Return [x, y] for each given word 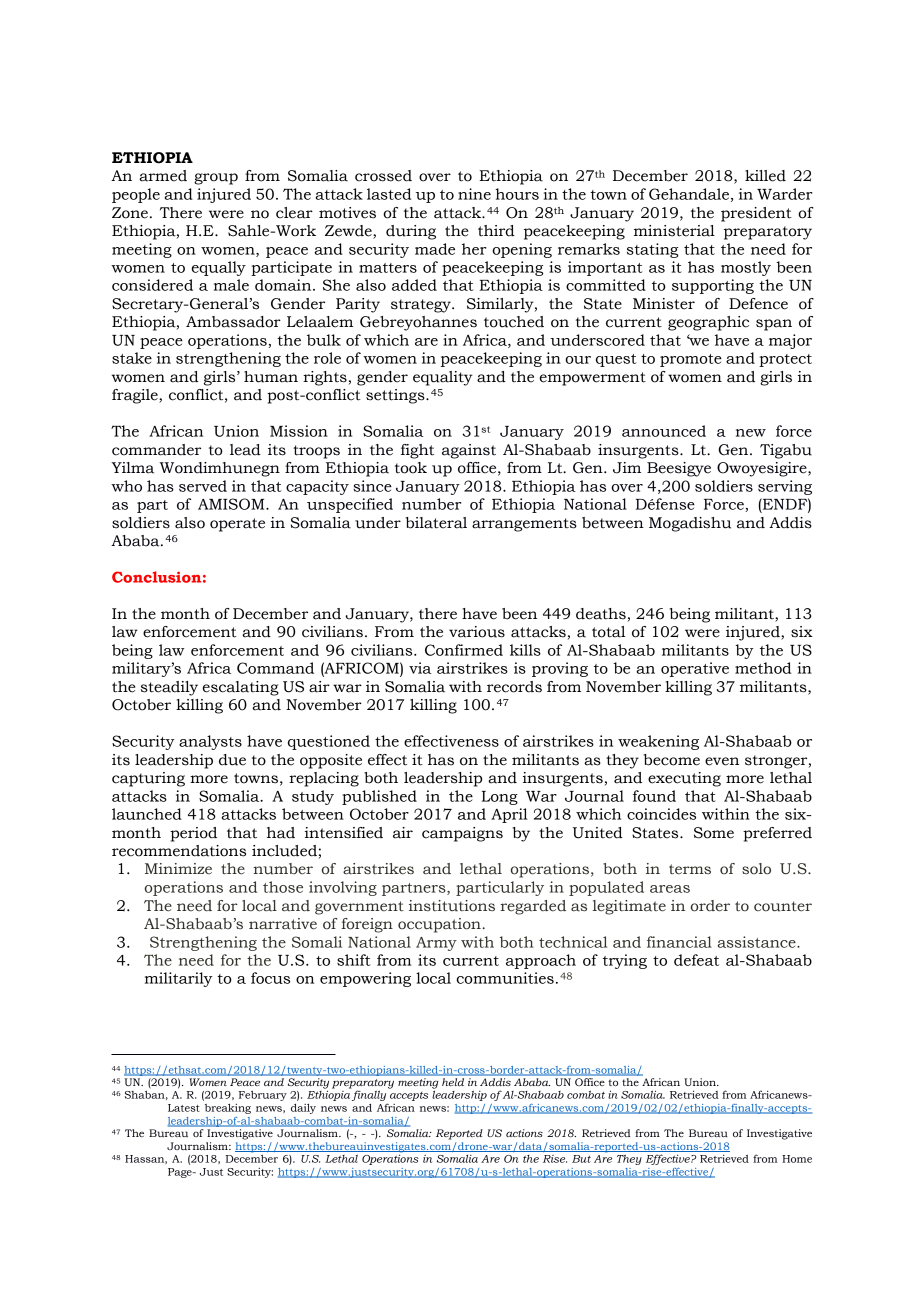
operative [695, 669]
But [581, 1159]
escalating [240, 688]
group [216, 179]
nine [474, 194]
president [756, 214]
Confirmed [464, 650]
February [263, 1096]
